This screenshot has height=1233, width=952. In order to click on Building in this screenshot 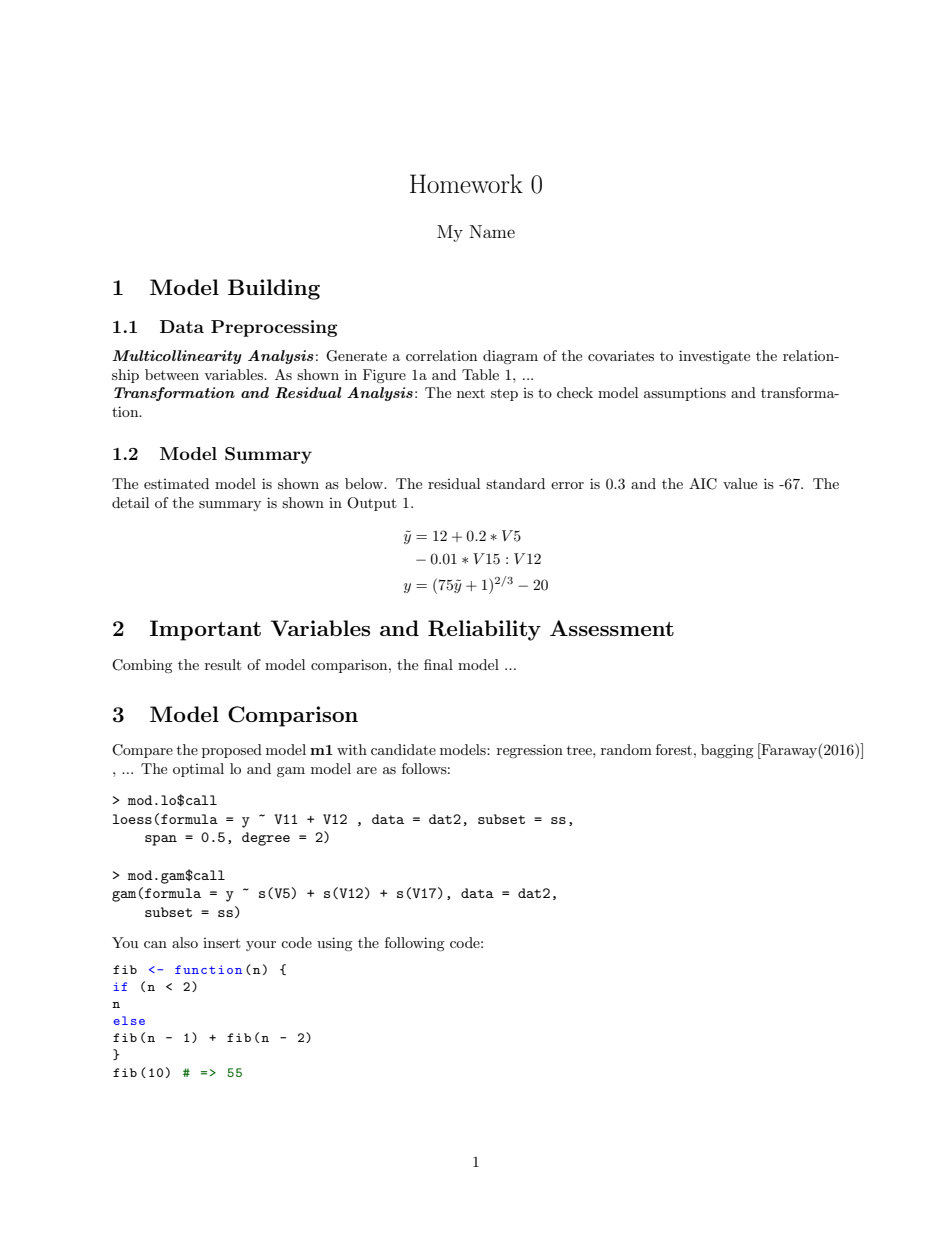, I will do `click(274, 289)`.
